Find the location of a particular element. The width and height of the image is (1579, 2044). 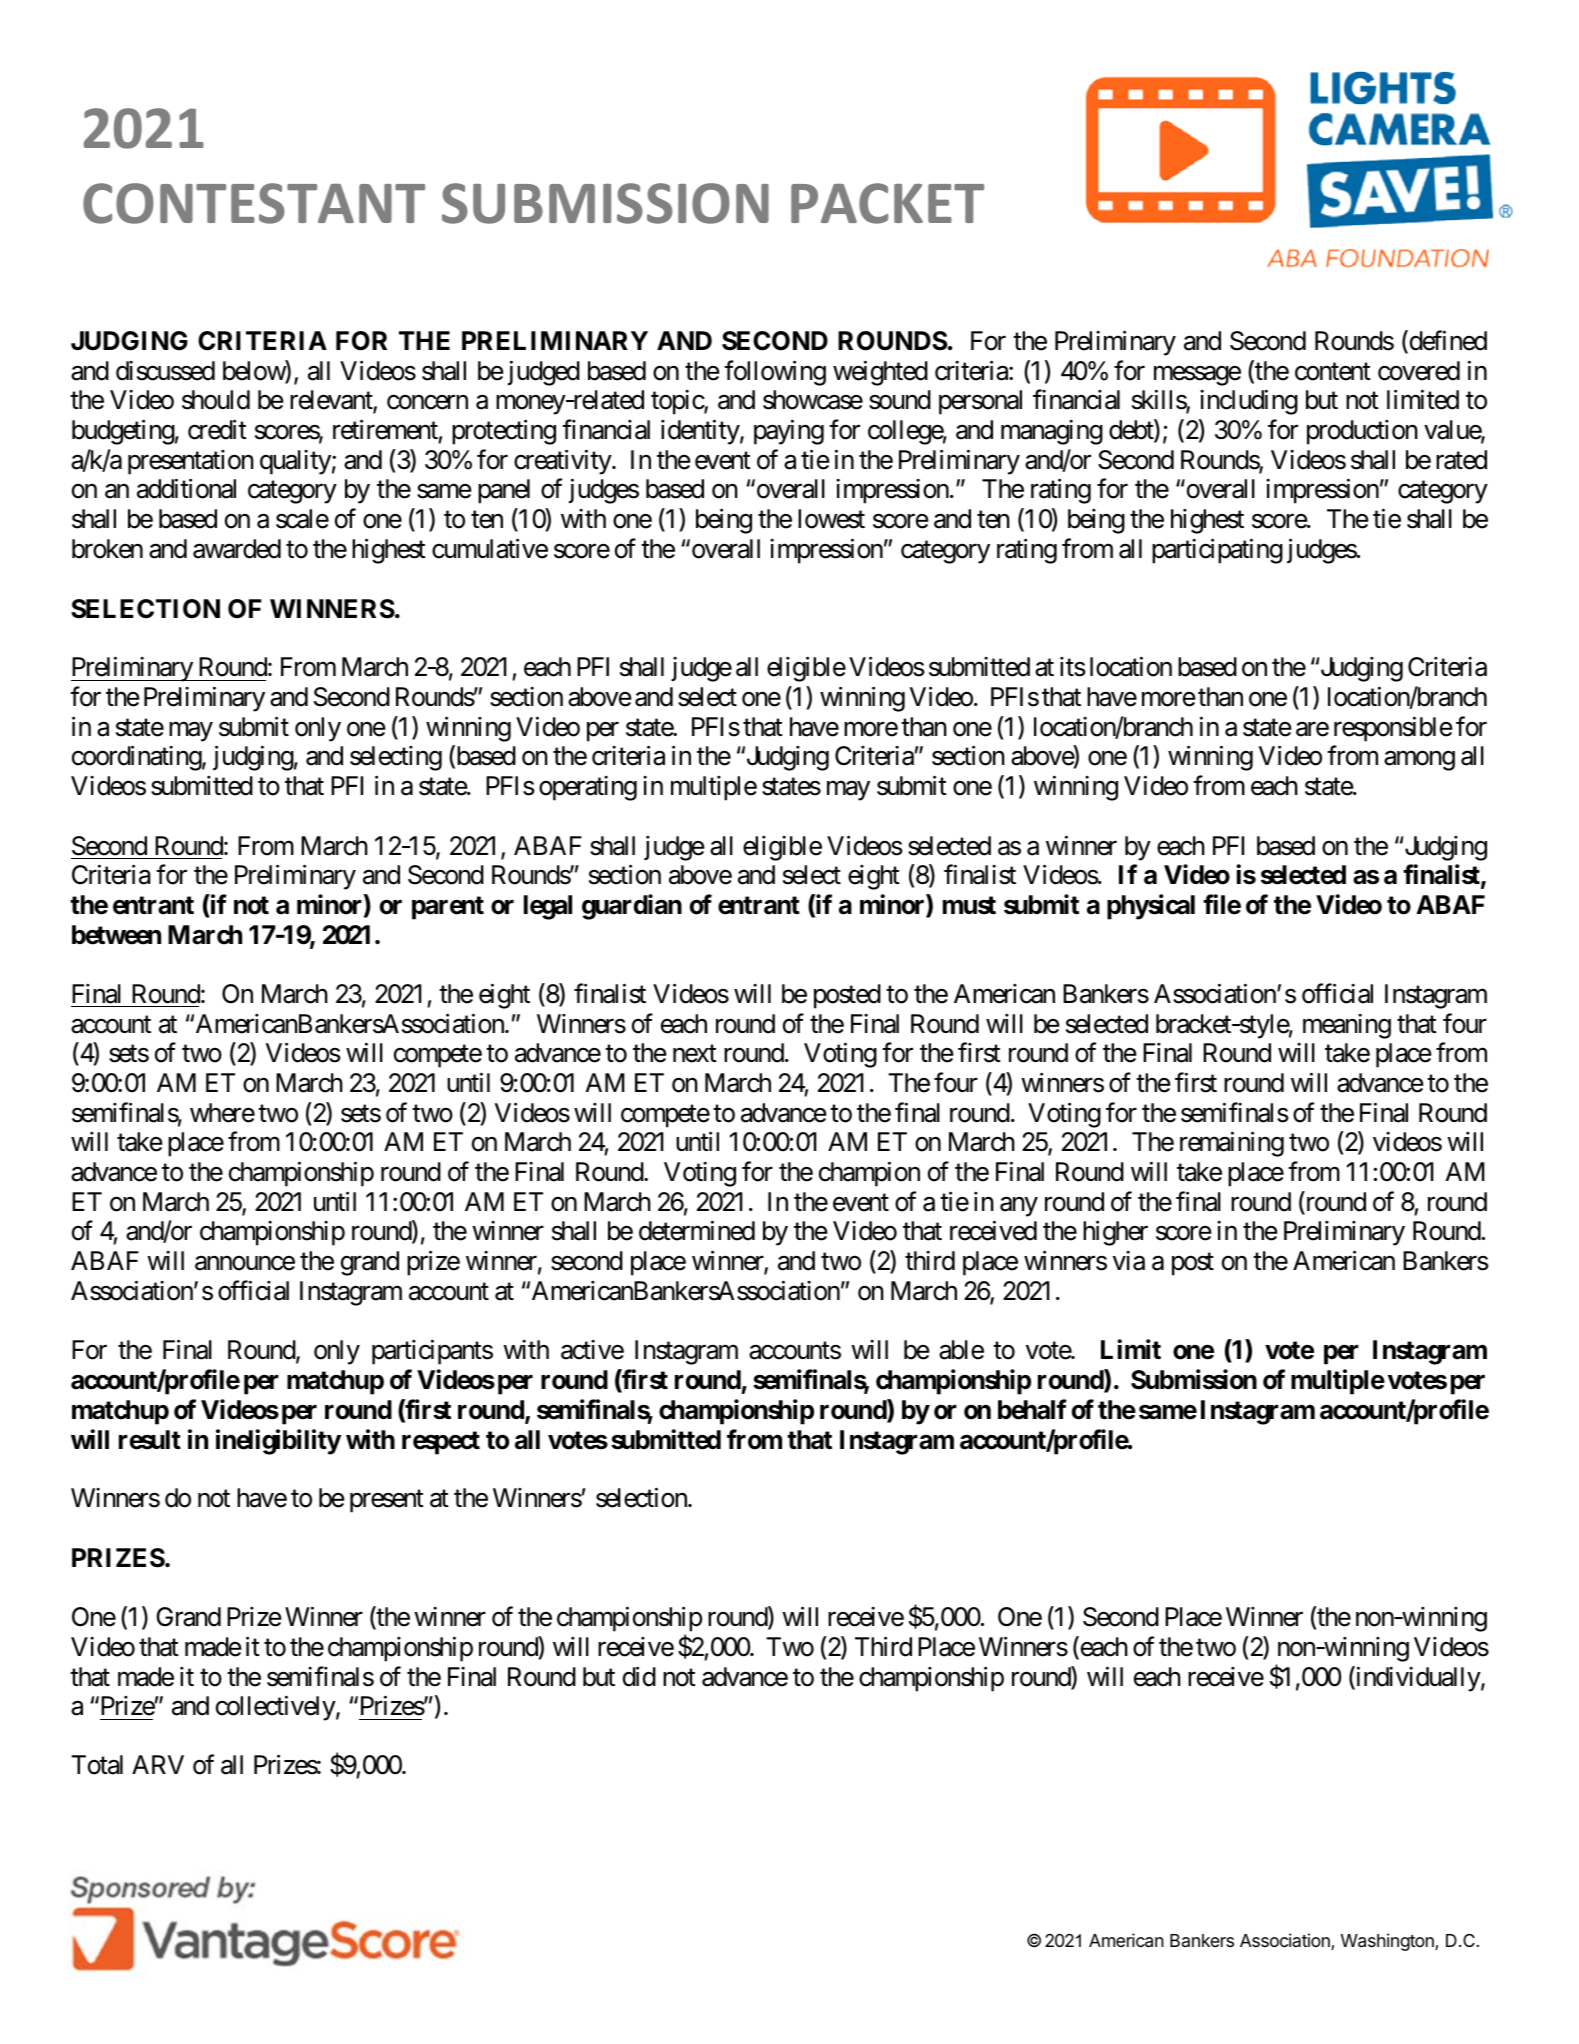

did is located at coordinates (639, 1676).
